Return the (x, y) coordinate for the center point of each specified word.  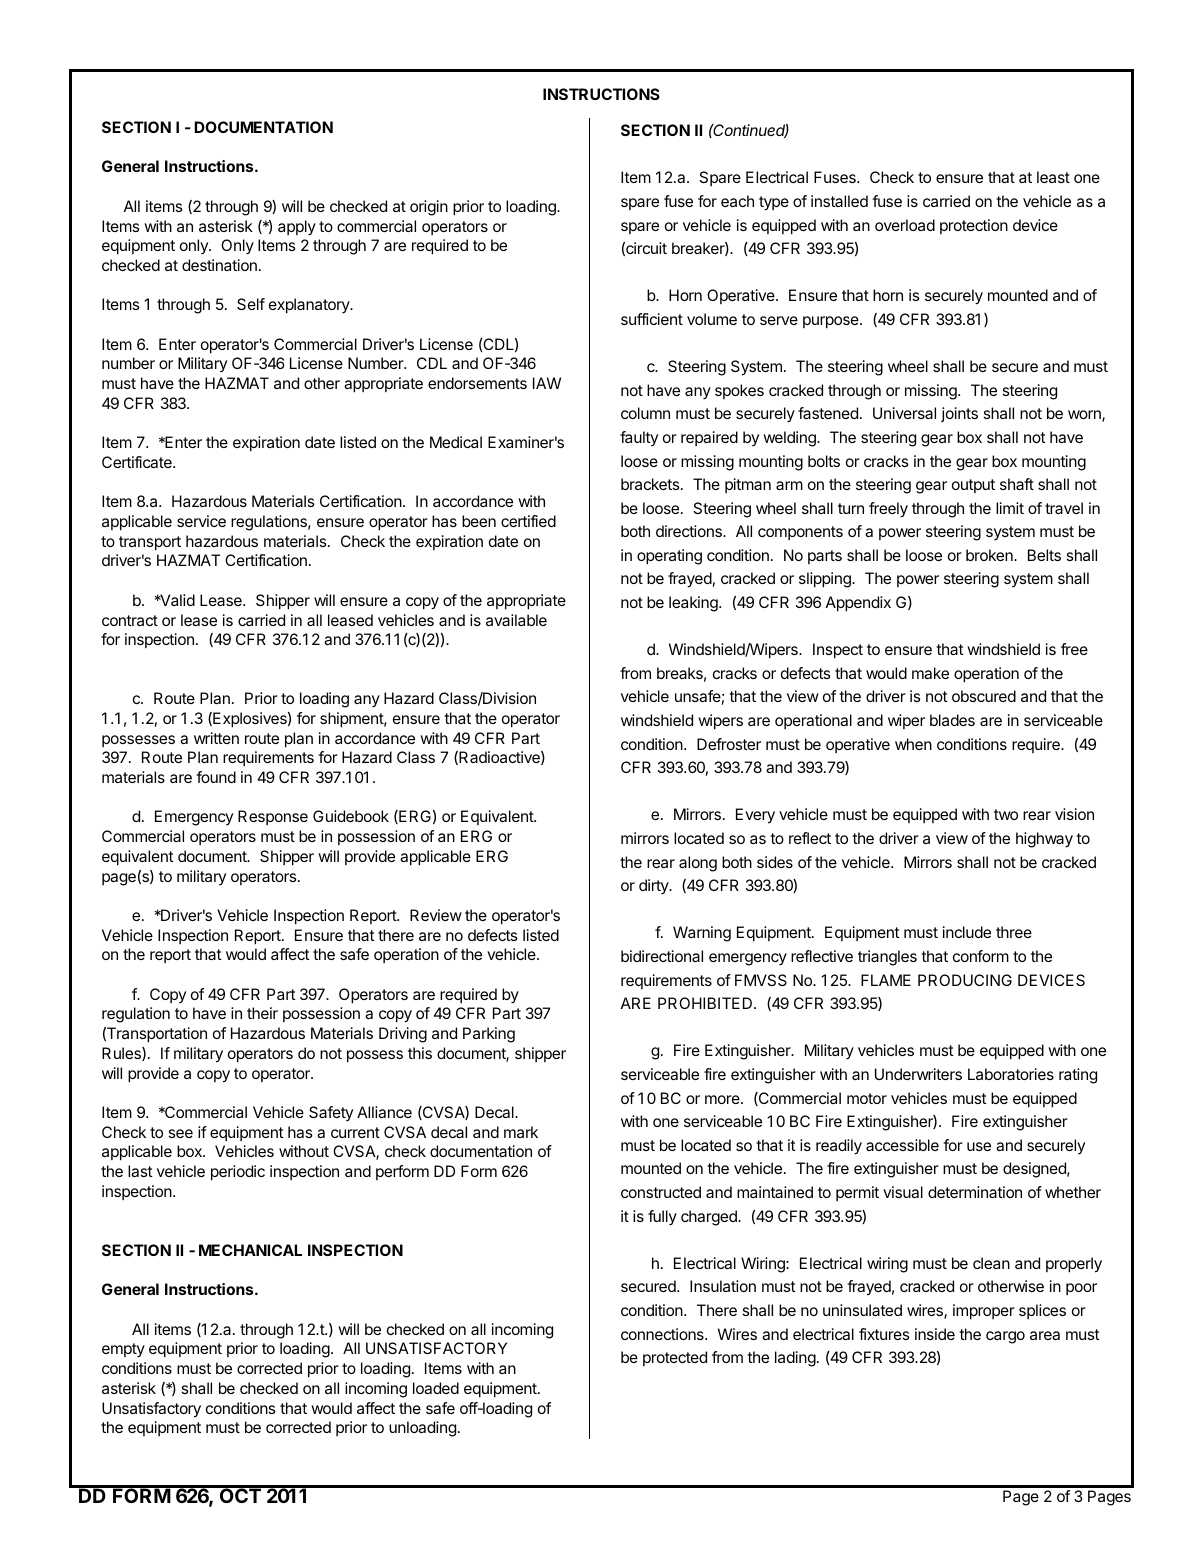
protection (974, 226)
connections (663, 1334)
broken (990, 555)
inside (935, 1334)
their (262, 1013)
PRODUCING (965, 980)
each (737, 201)
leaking (694, 604)
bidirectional (662, 956)
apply (297, 228)
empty (123, 1350)
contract (130, 620)
